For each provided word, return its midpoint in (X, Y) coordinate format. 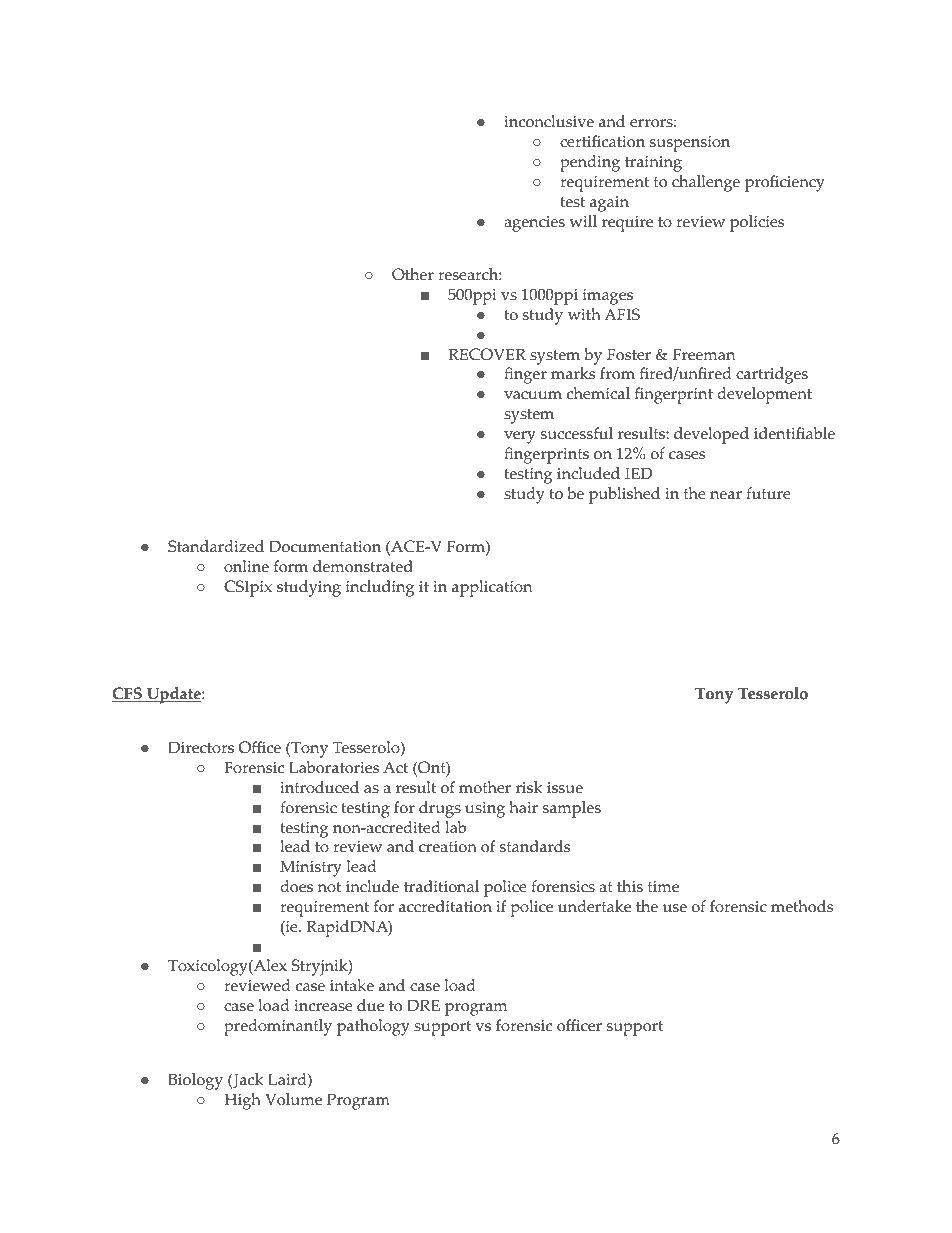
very (520, 437)
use (675, 908)
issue (565, 788)
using (485, 810)
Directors (201, 747)
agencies (534, 224)
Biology (195, 1081)
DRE (423, 1005)
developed (711, 435)
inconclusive (549, 121)
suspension (690, 144)
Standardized (216, 546)
